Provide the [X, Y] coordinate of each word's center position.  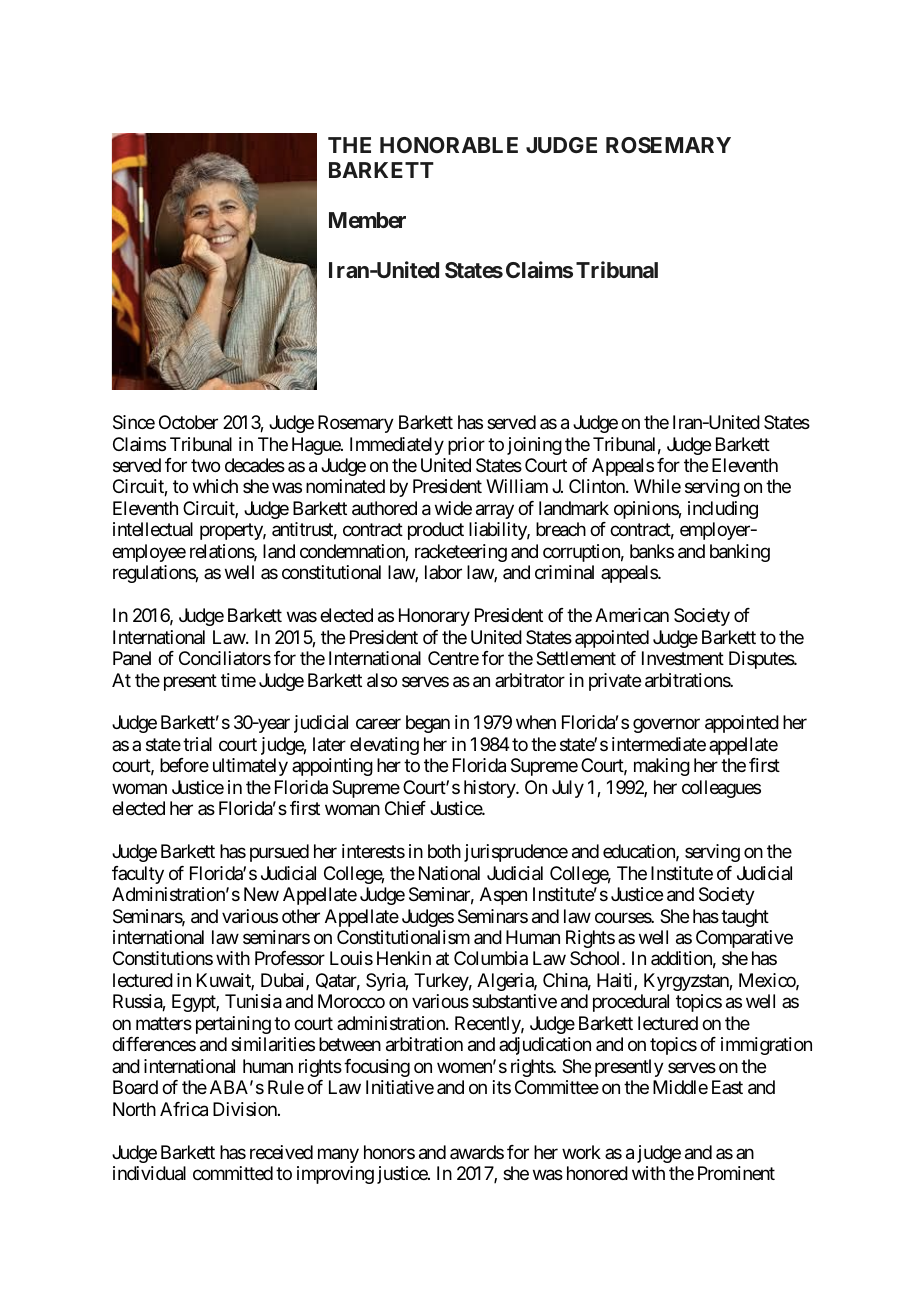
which [215, 486]
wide [453, 508]
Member [367, 220]
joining [534, 446]
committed [233, 1173]
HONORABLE [449, 145]
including [723, 510]
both [444, 851]
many [338, 1155]
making [662, 767]
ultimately [250, 767]
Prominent [736, 1173]
